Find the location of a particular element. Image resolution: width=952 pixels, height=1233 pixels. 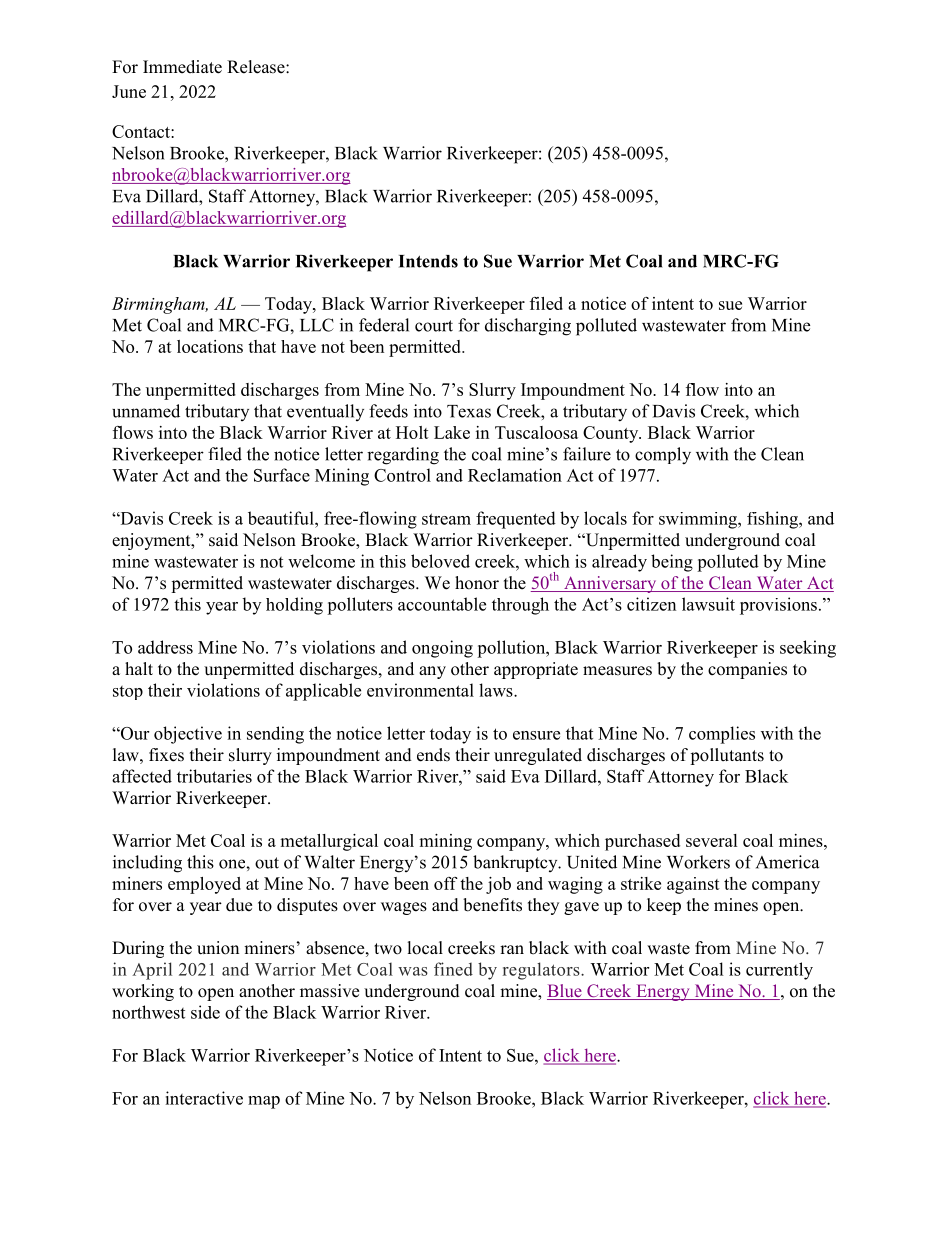

interactive is located at coordinates (204, 1098).
